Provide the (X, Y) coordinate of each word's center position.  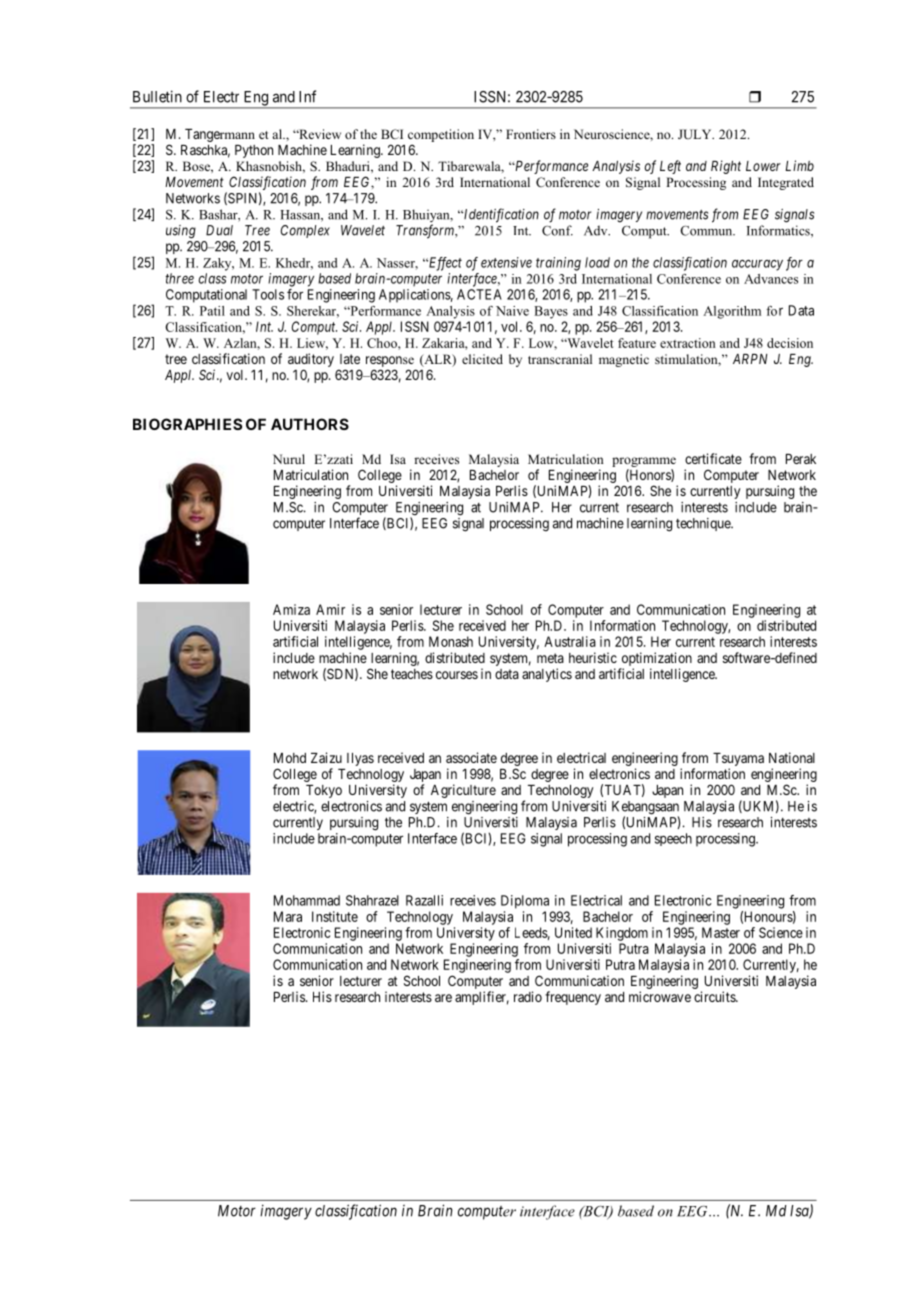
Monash (451, 641)
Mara (288, 916)
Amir (330, 609)
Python (254, 151)
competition (441, 135)
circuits (715, 996)
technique (704, 524)
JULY (696, 134)
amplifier (482, 998)
